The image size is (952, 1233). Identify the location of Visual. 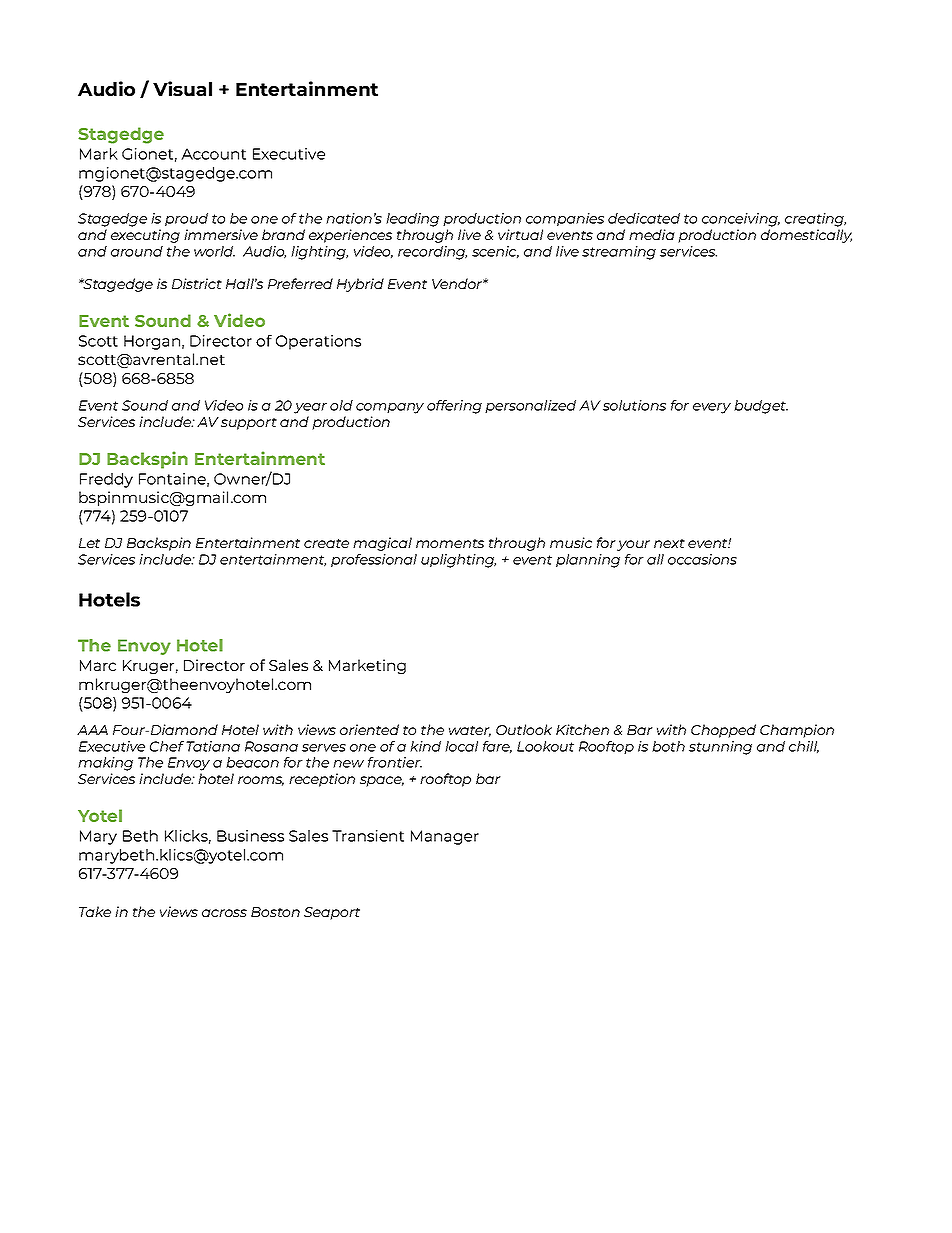
(182, 88).
